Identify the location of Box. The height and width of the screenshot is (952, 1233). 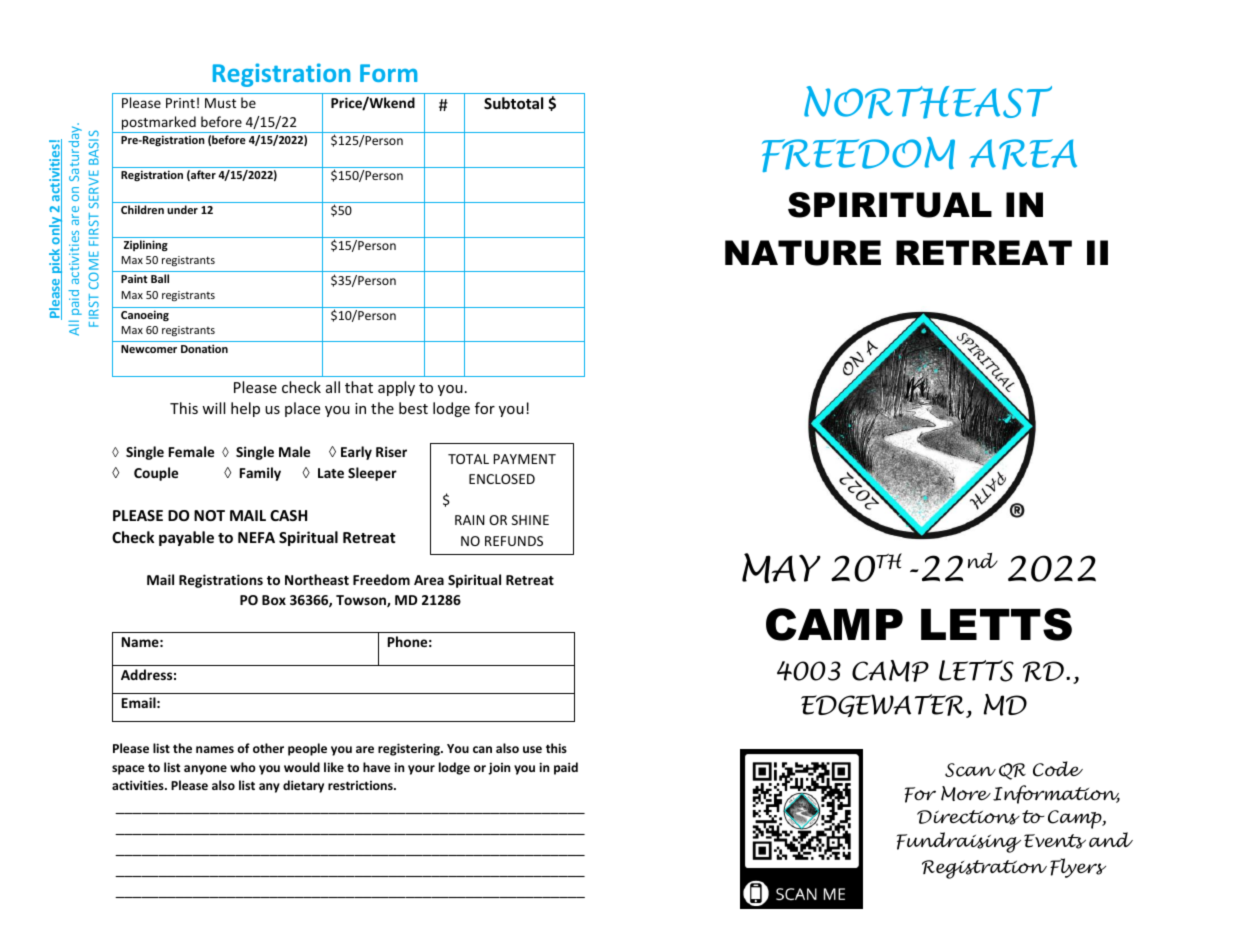
(274, 600).
